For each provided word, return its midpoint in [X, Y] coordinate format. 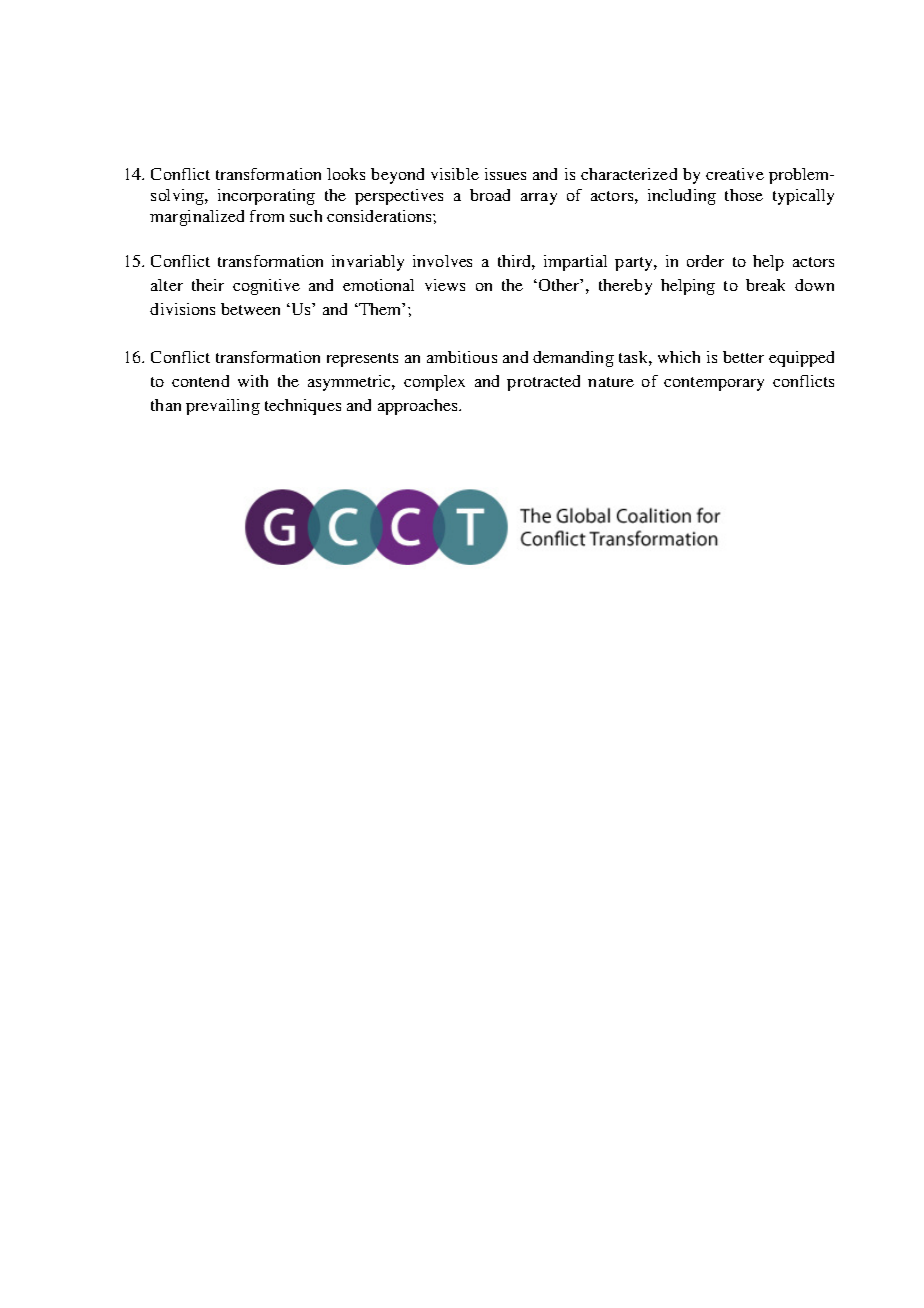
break [765, 285]
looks [346, 174]
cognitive [266, 287]
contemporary [714, 384]
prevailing [223, 407]
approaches [419, 407]
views [445, 285]
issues [505, 174]
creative [735, 174]
